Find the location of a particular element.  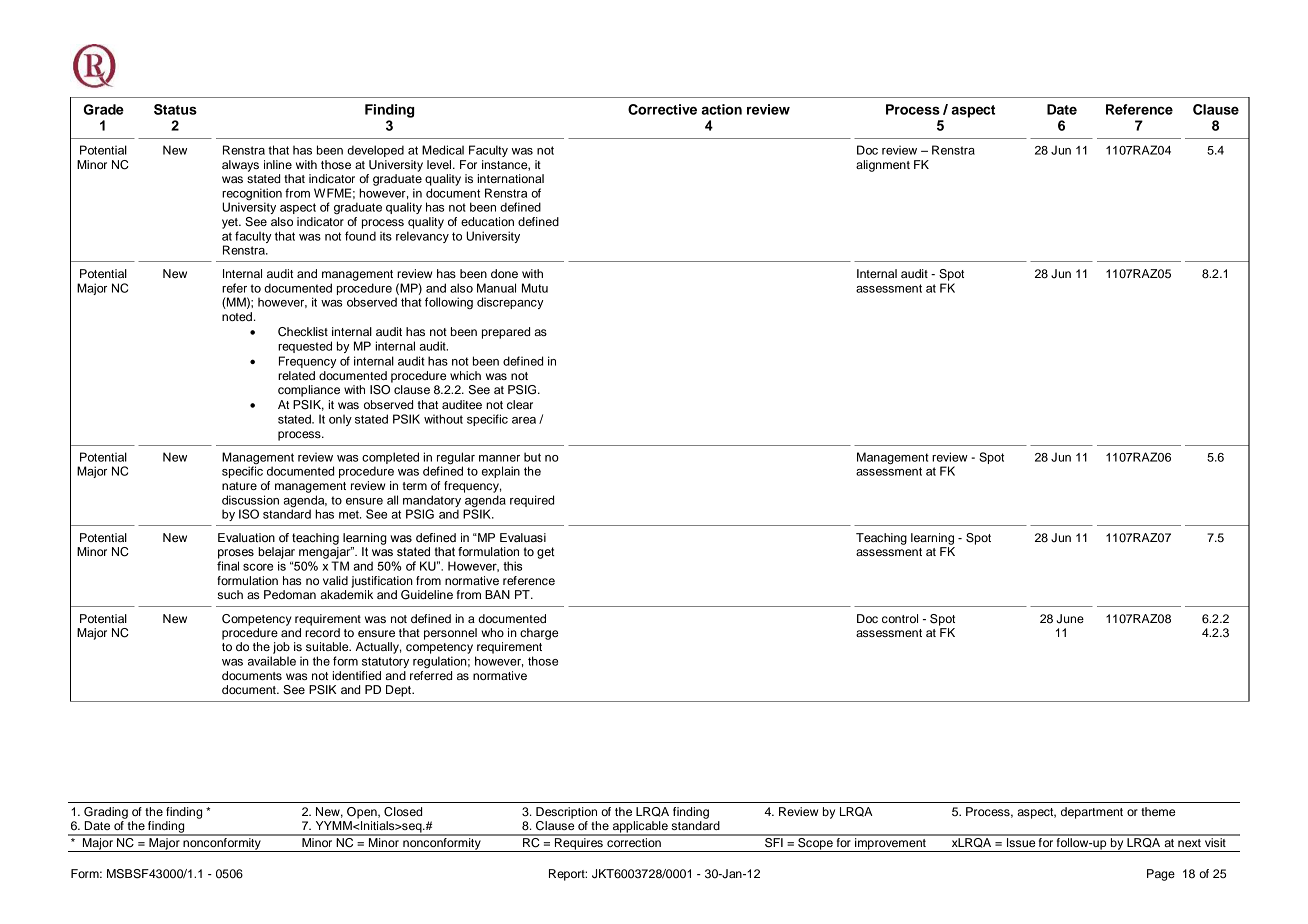

discrepancy is located at coordinates (510, 303).
